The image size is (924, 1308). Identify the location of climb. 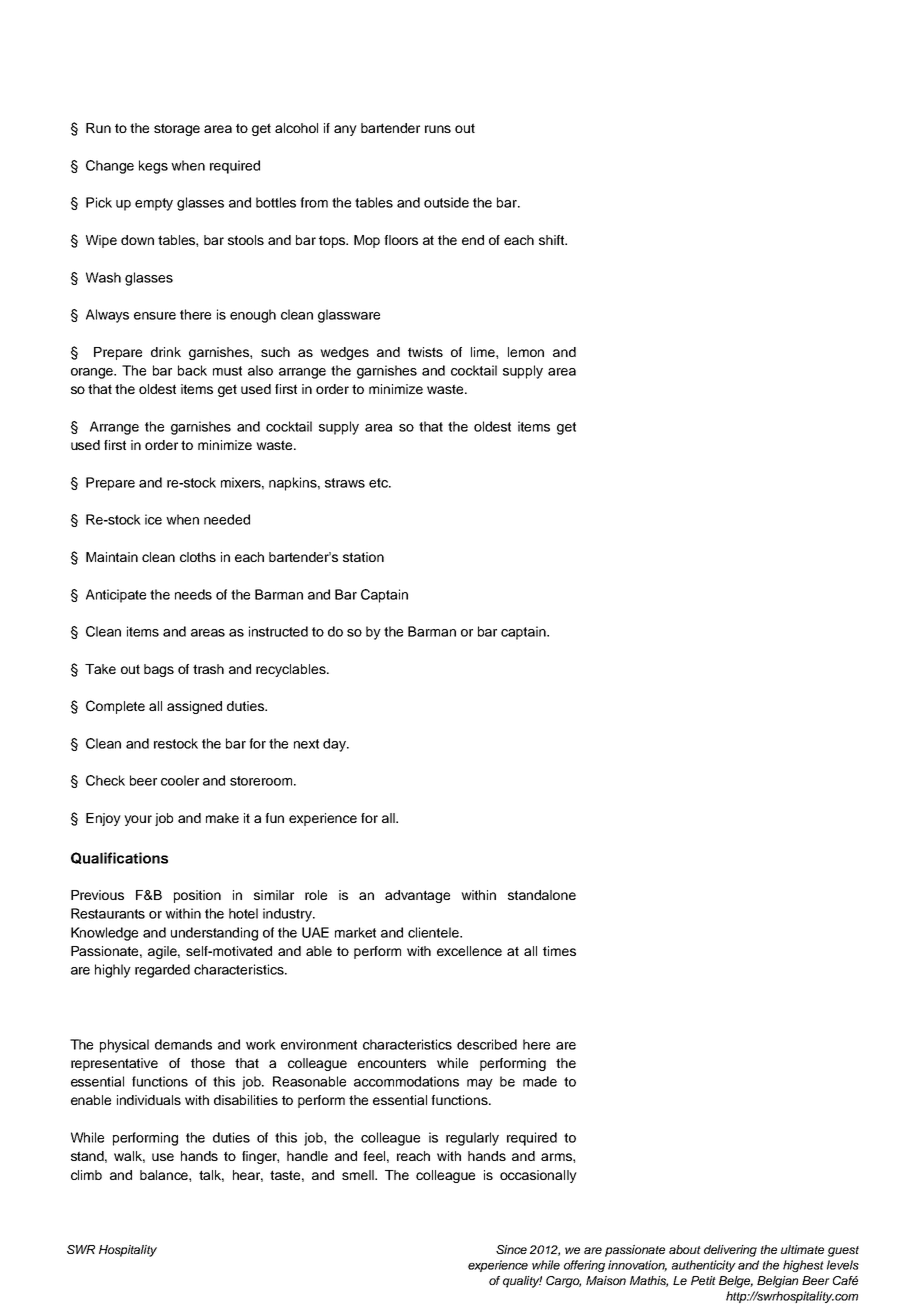
(86, 1175).
